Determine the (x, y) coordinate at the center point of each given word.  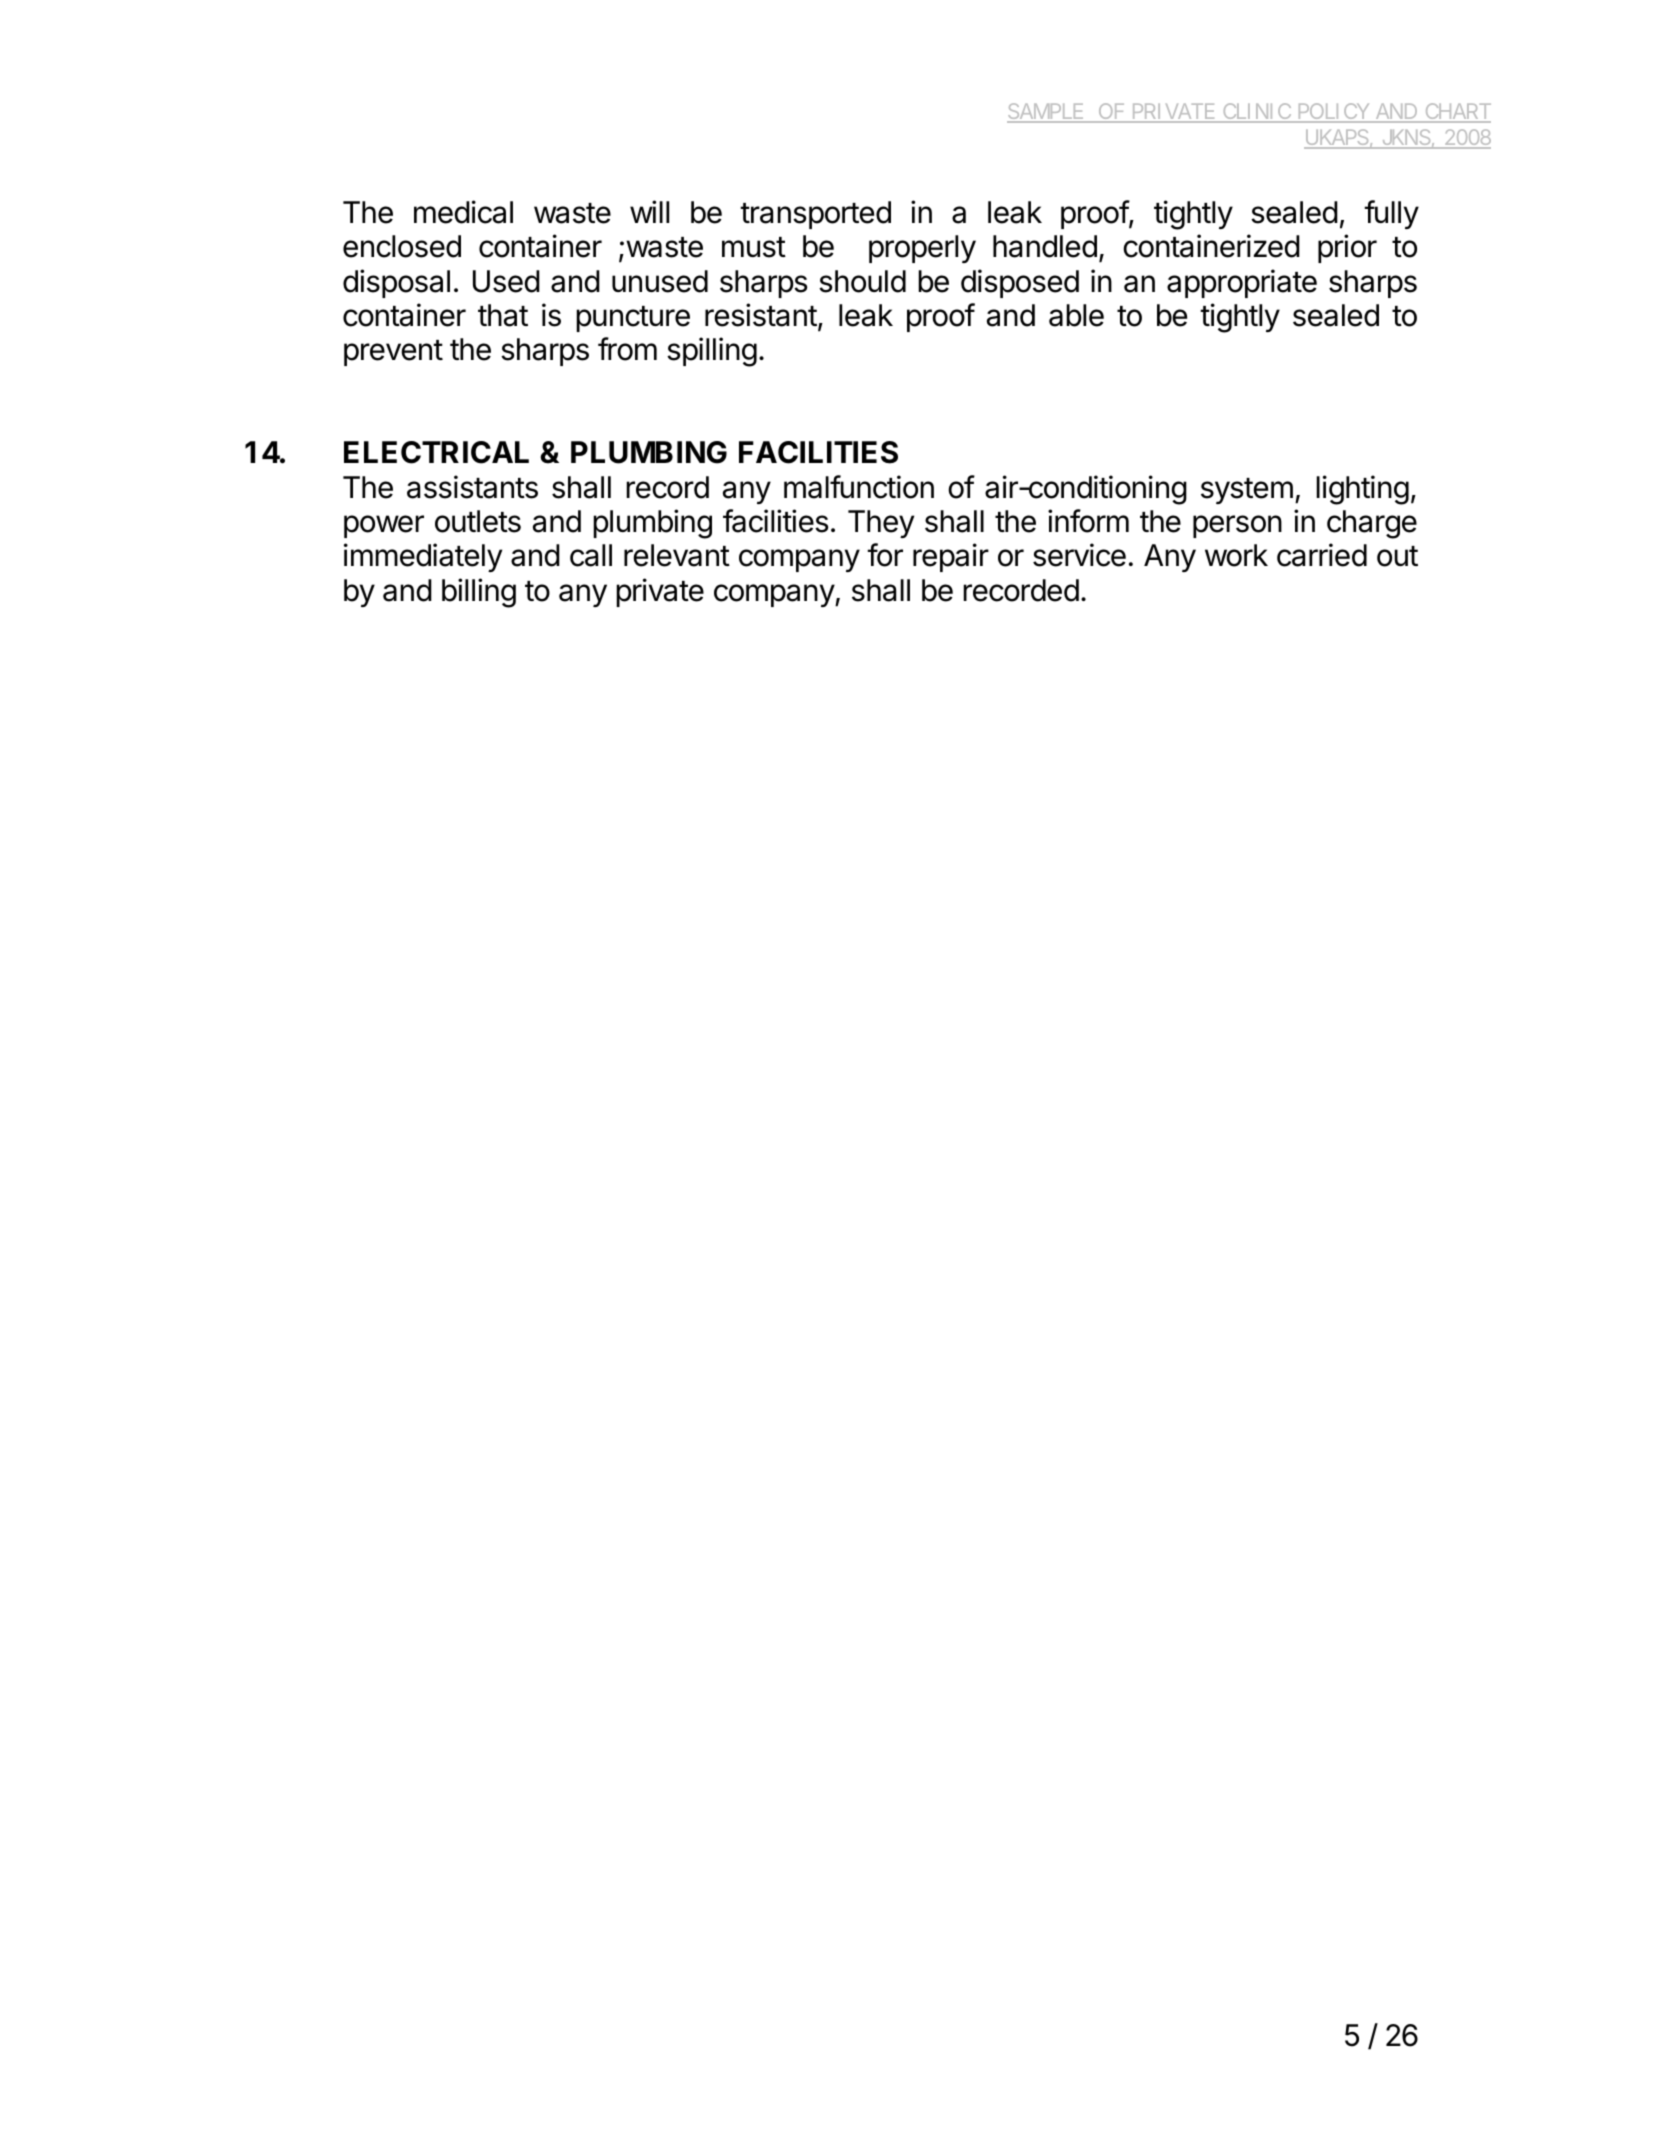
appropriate (1242, 283)
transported (815, 215)
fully (1391, 214)
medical (463, 212)
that (503, 315)
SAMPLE (1046, 112)
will (649, 211)
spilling (712, 352)
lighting (1362, 490)
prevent (393, 353)
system (1247, 491)
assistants (472, 487)
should (862, 281)
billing (479, 593)
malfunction (859, 487)
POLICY (1334, 112)
